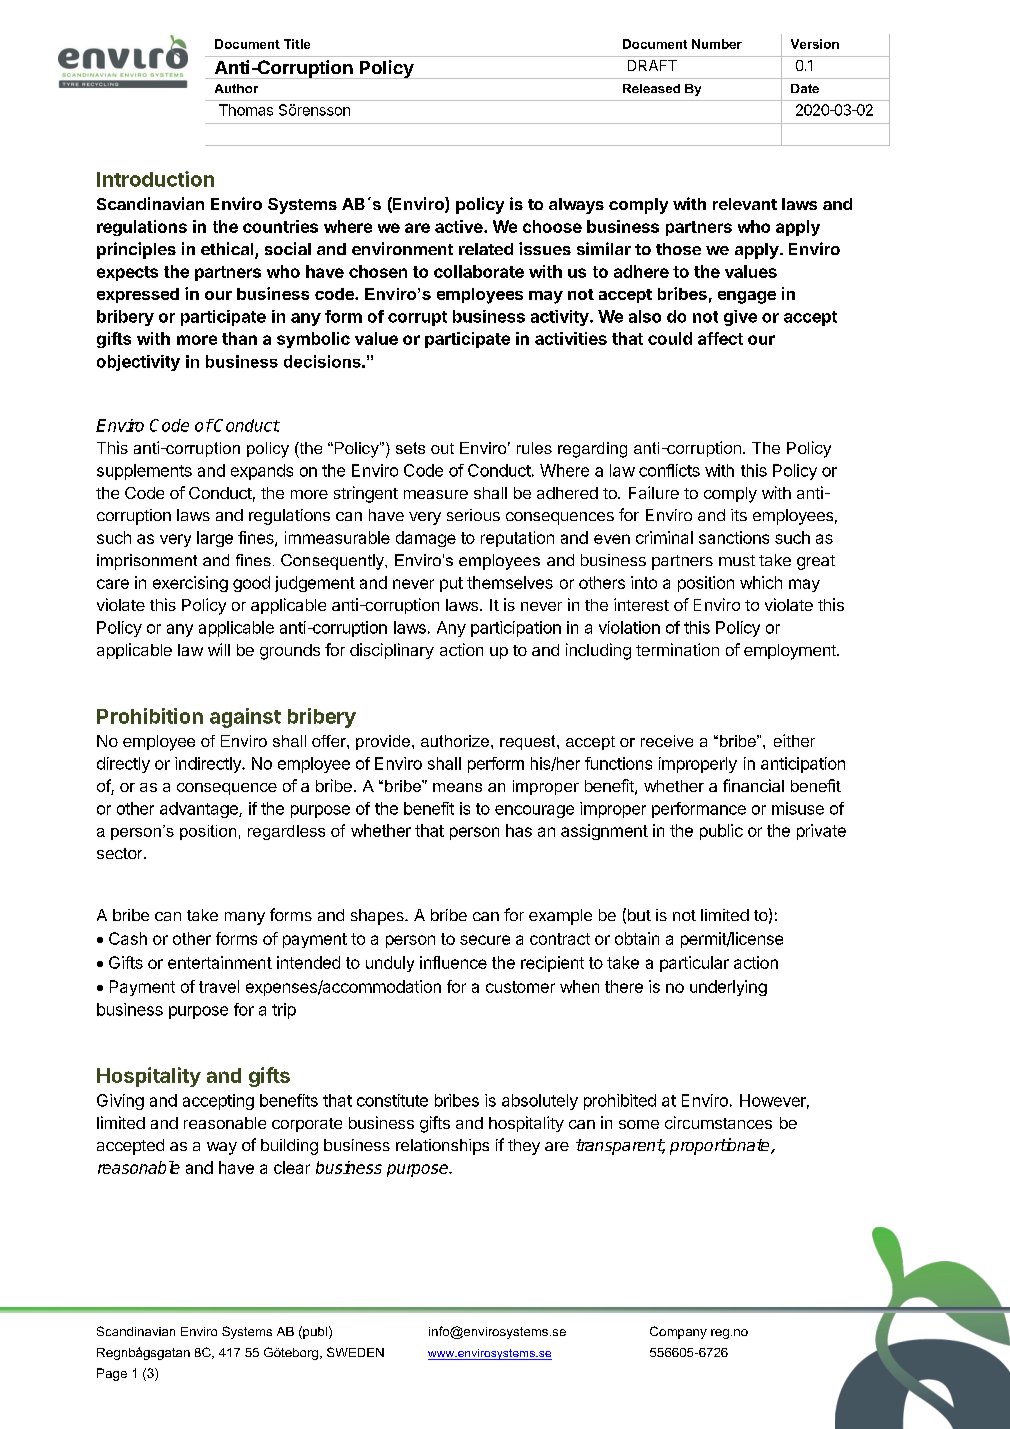 This image has height=1429, width=1010. I want to click on active, so click(460, 226).
